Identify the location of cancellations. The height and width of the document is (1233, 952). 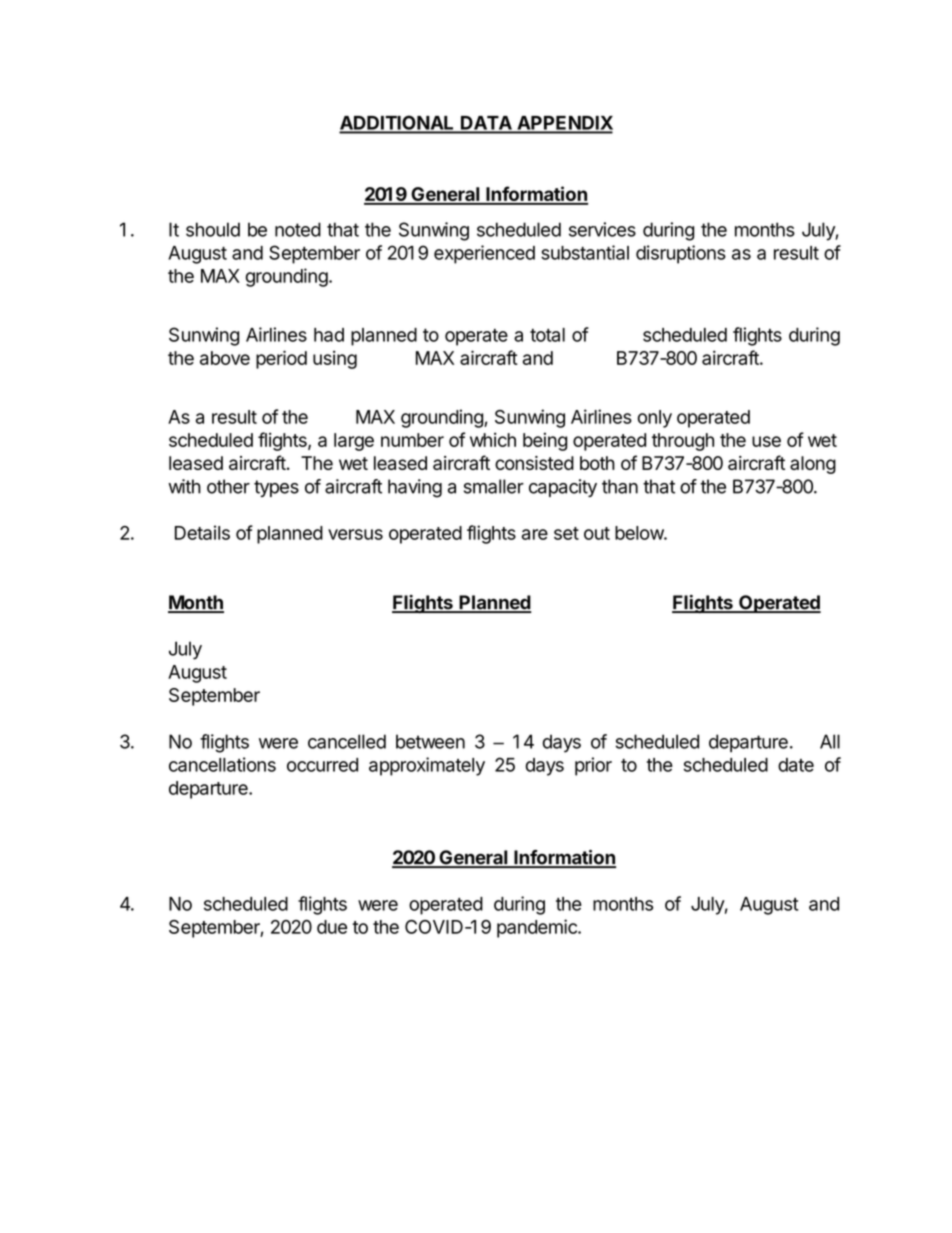
(222, 764).
